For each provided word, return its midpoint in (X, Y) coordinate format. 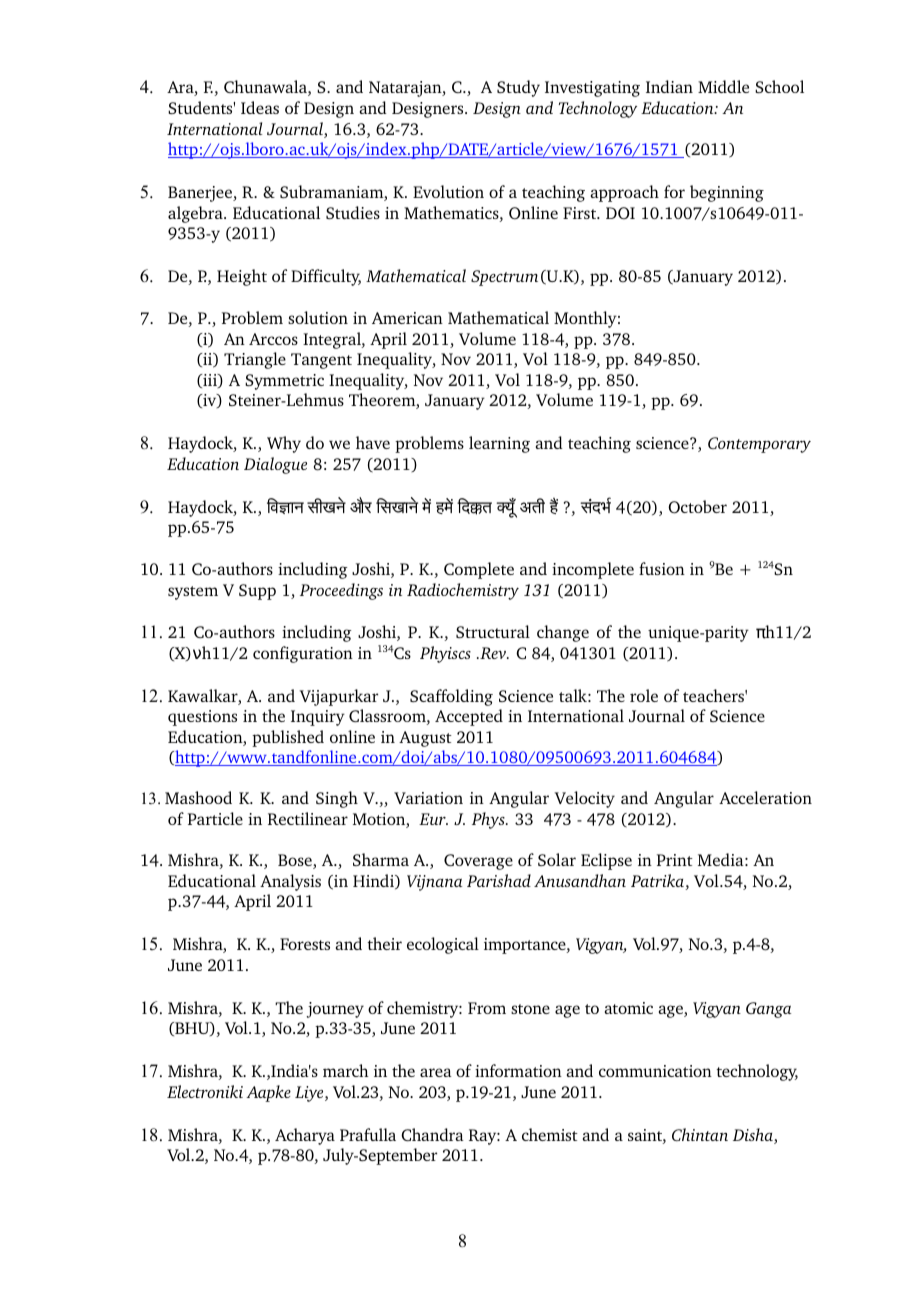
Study (518, 88)
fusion (662, 568)
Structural (493, 631)
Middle (723, 86)
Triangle (255, 360)
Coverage (478, 862)
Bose (296, 861)
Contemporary (759, 445)
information (518, 1070)
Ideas (260, 107)
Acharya (305, 1136)
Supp (257, 592)
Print (675, 860)
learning (499, 444)
